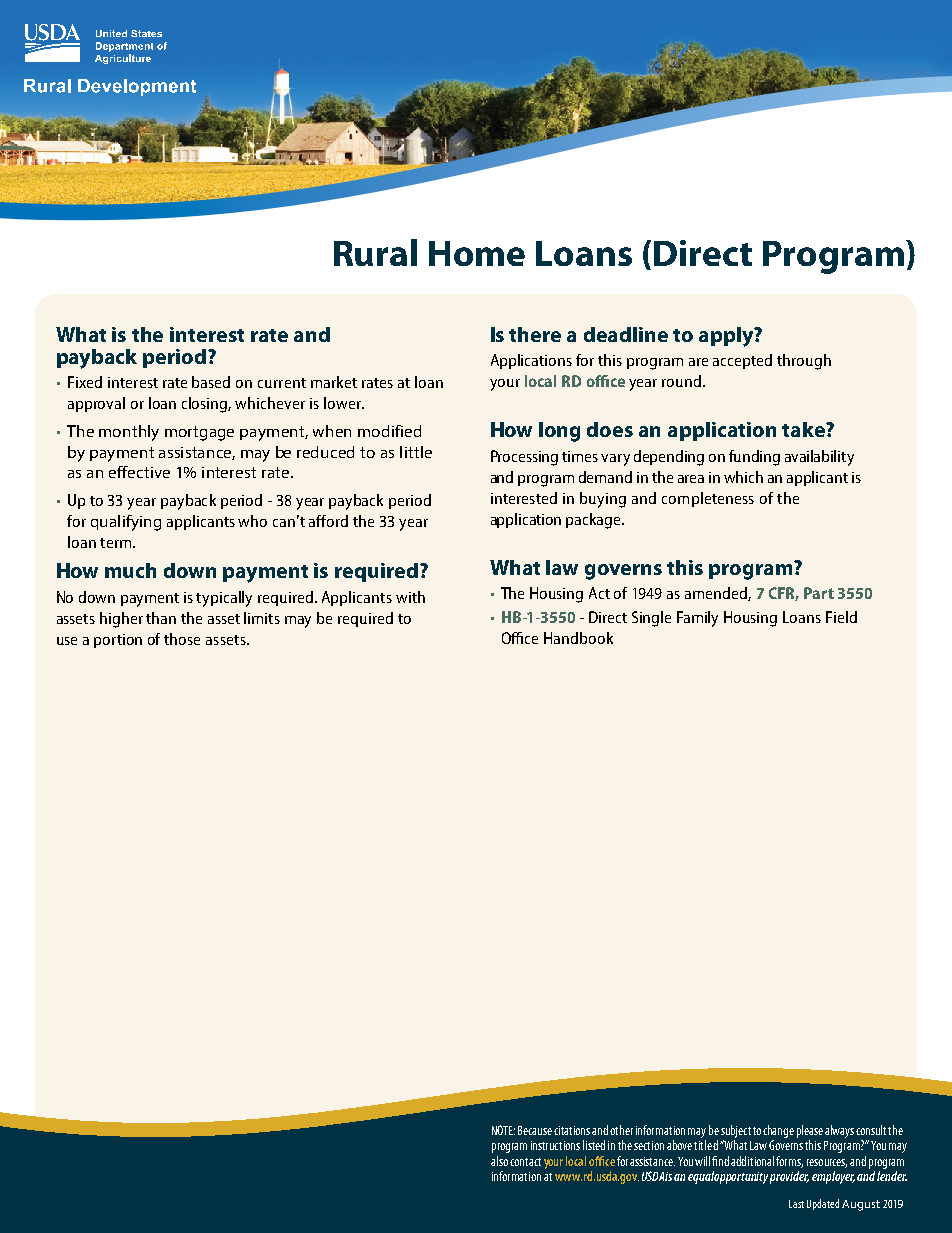  I want to click on those, so click(182, 639).
